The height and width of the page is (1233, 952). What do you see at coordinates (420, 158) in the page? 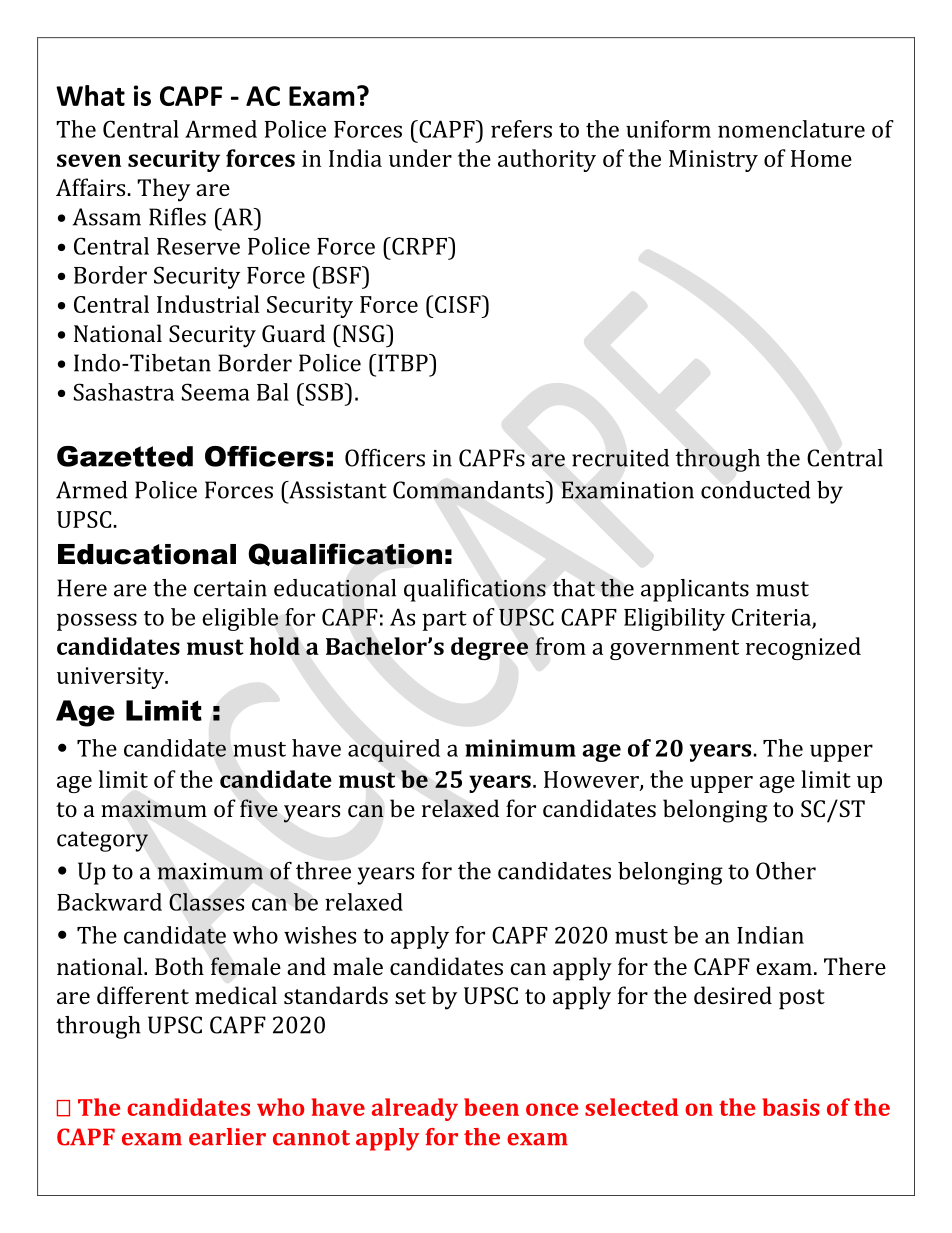
I see `under` at bounding box center [420, 158].
